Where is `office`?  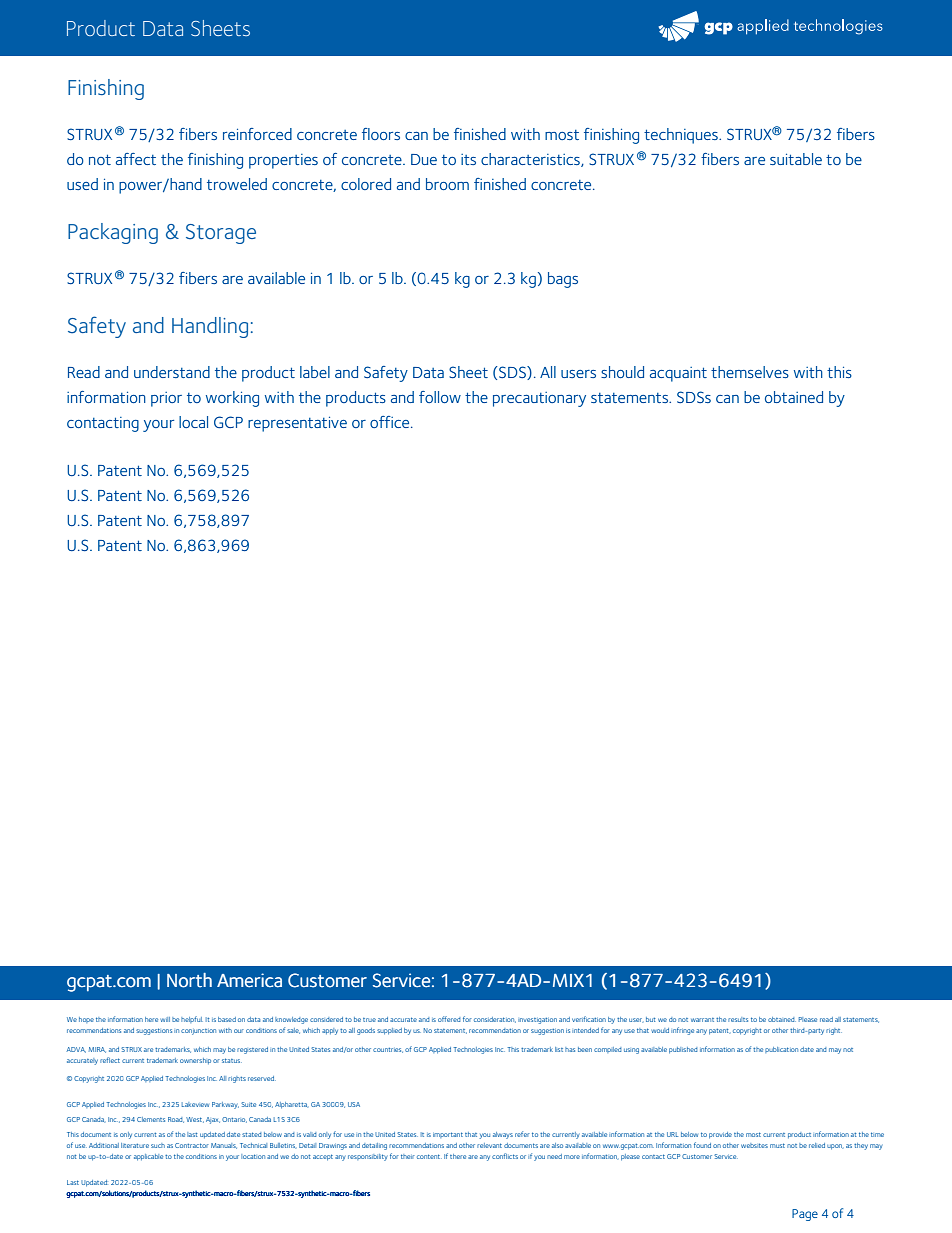 office is located at coordinates (391, 422).
